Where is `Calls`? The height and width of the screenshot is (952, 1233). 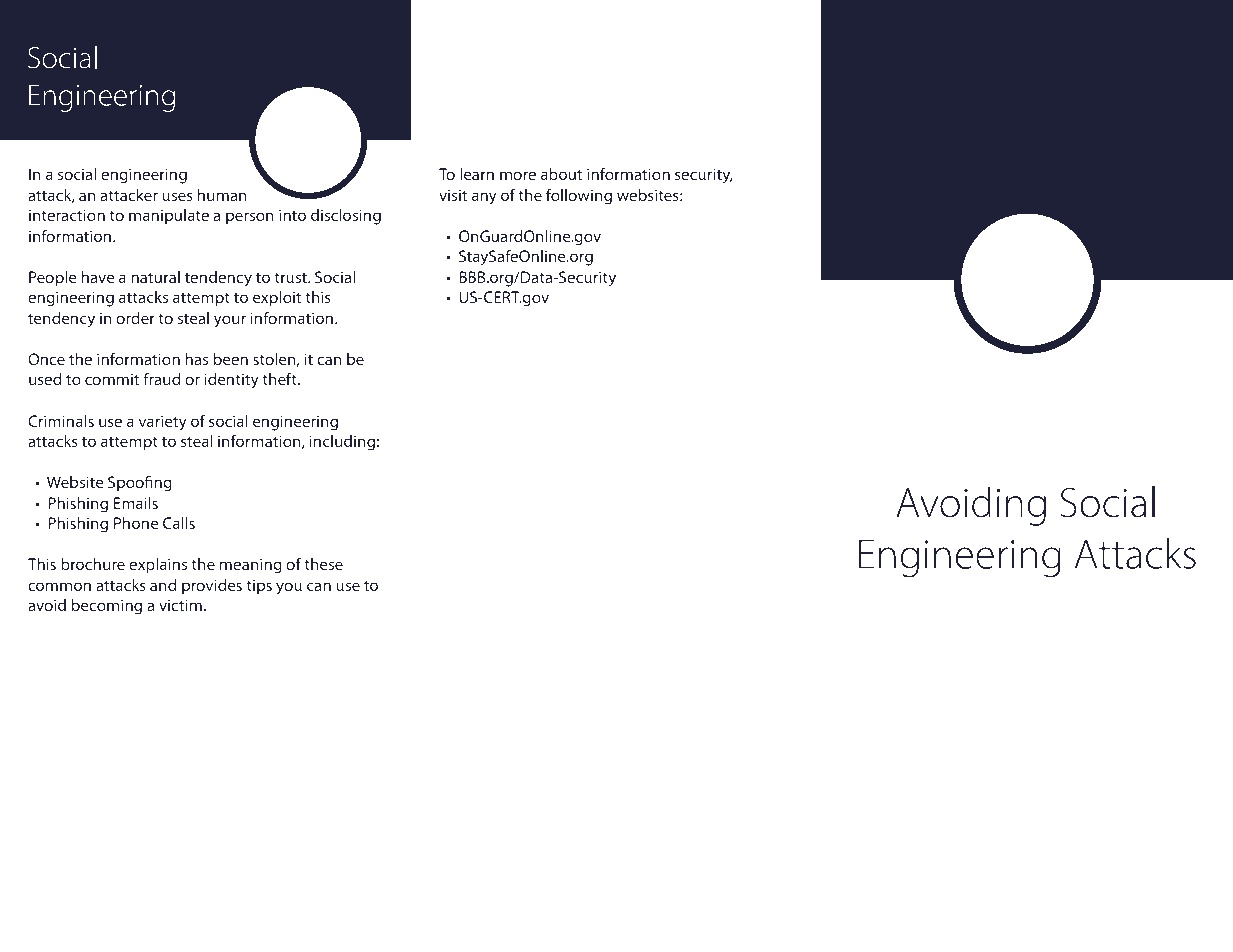 Calls is located at coordinates (179, 523).
